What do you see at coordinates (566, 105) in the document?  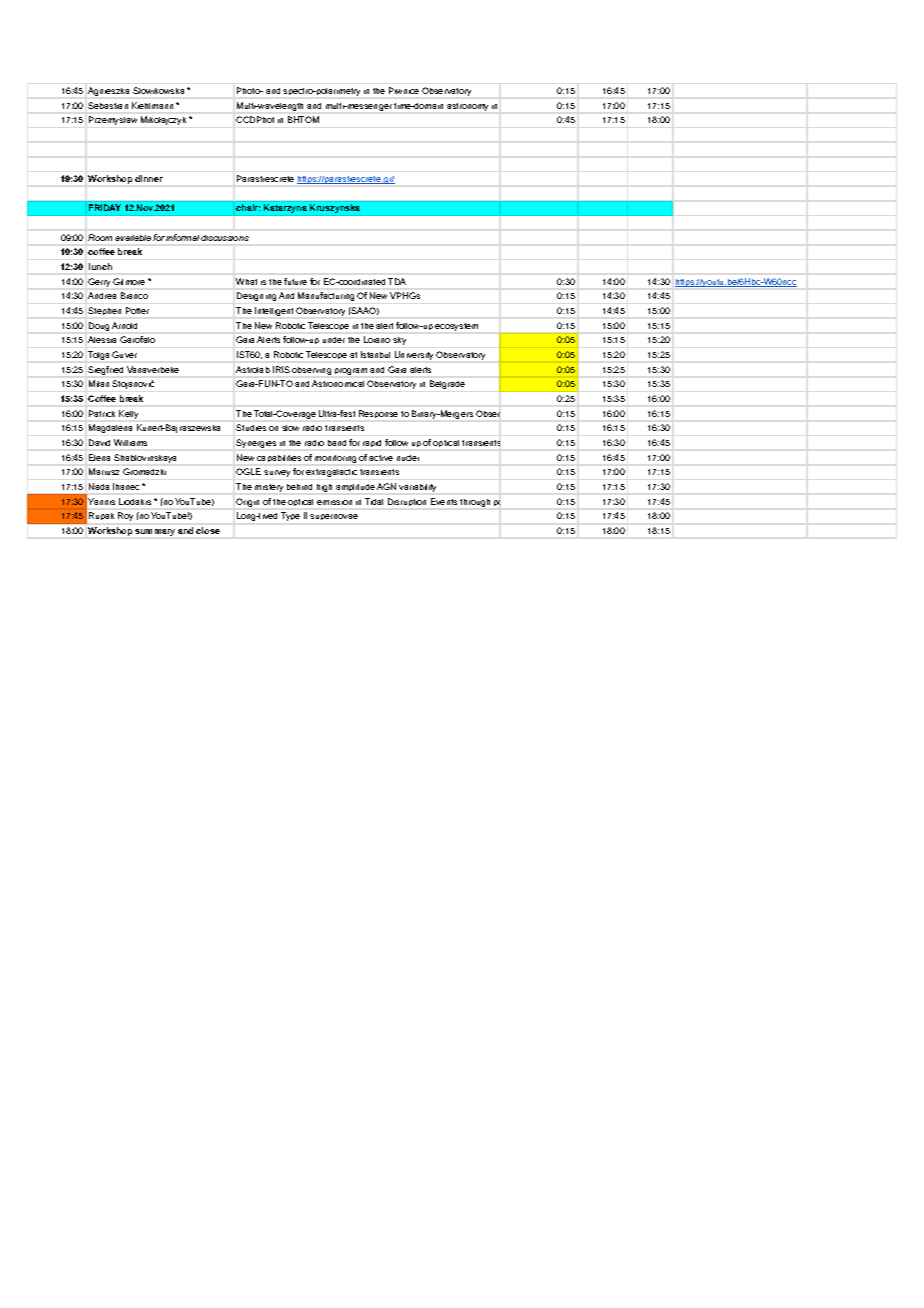 I see `relativistic` at bounding box center [566, 105].
